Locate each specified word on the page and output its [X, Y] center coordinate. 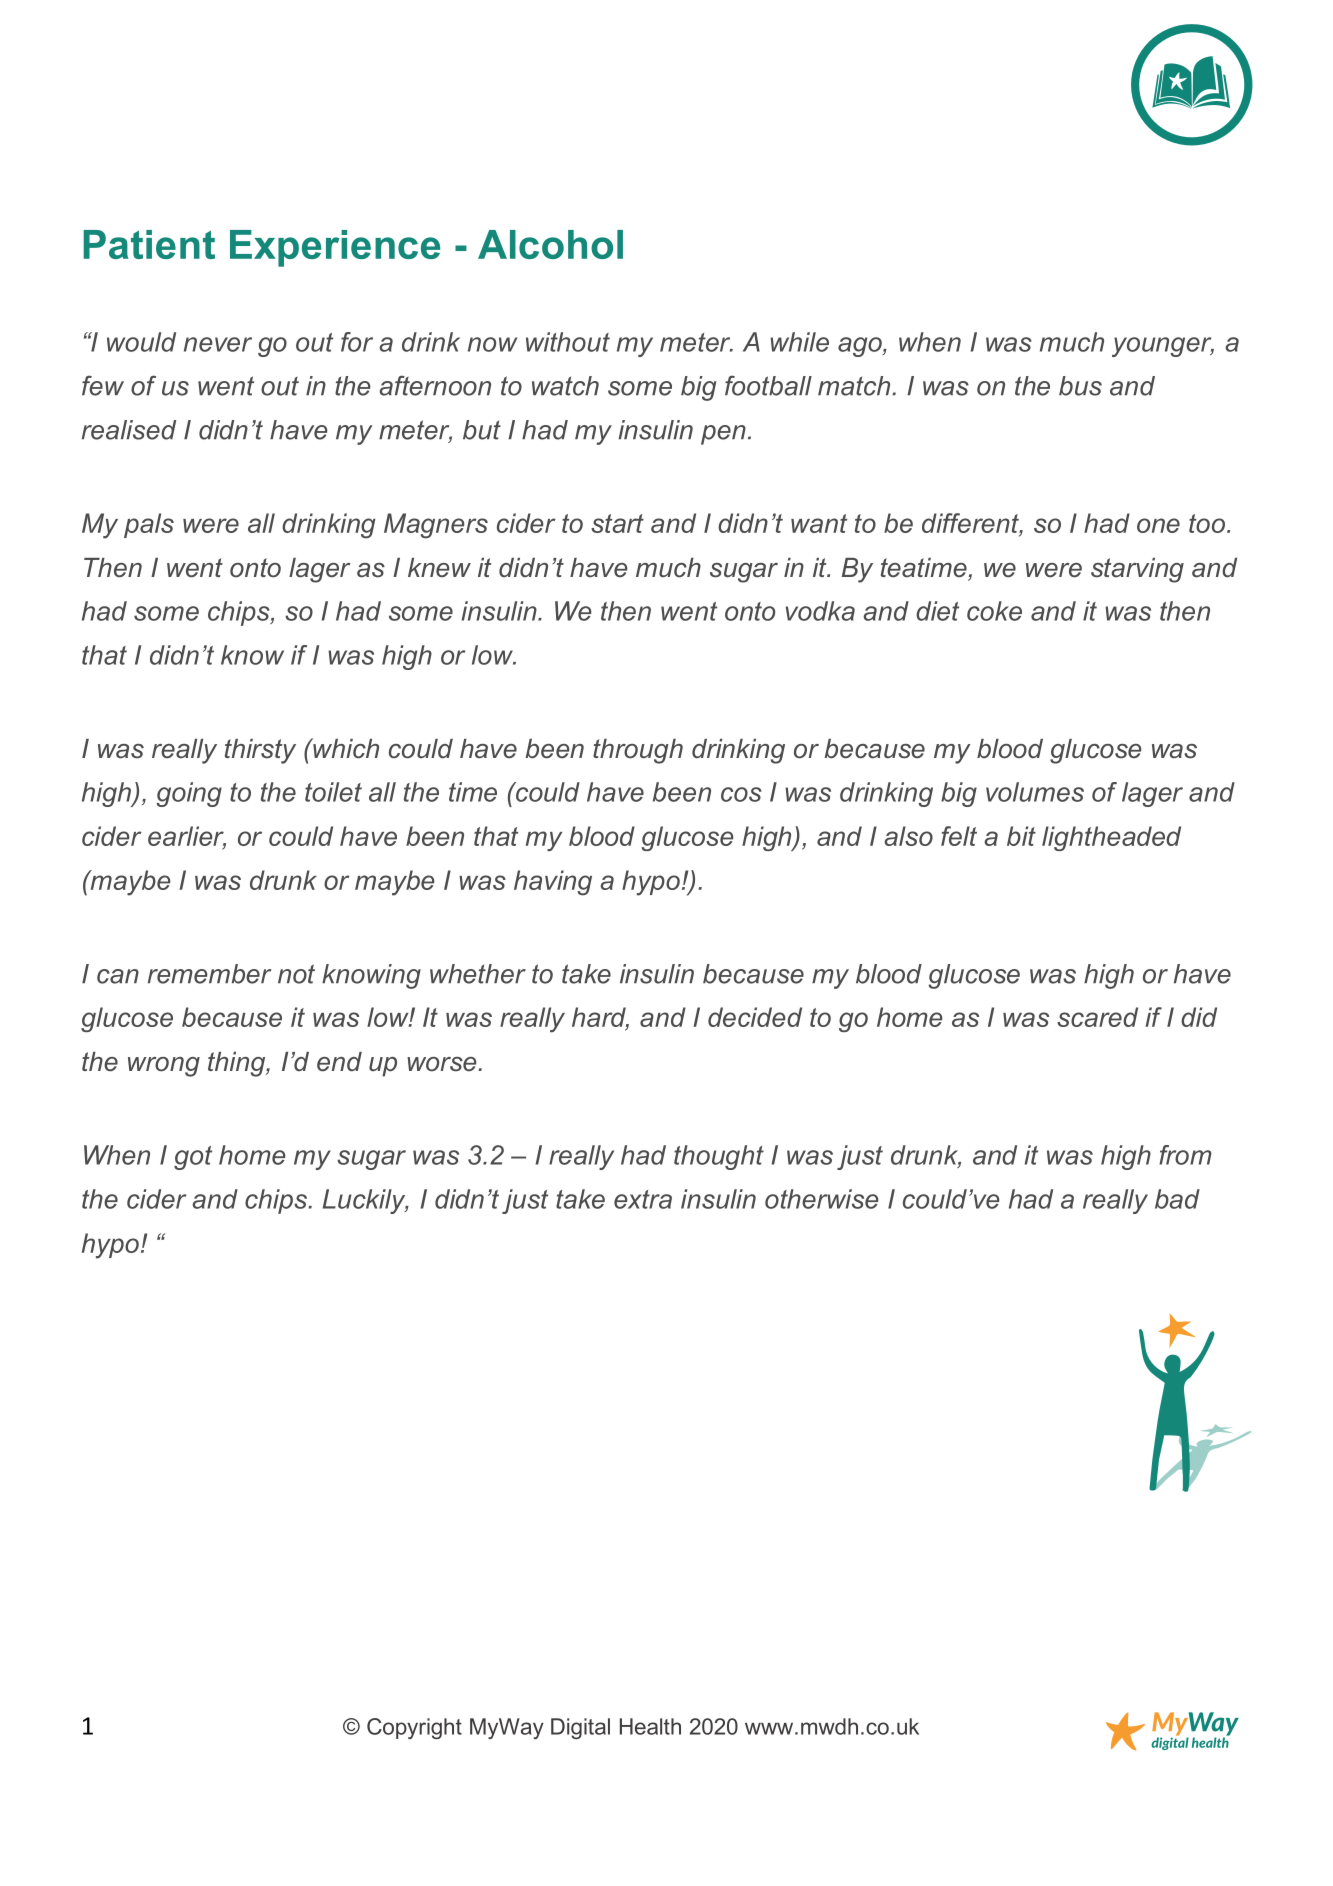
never [218, 344]
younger [1163, 347]
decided [755, 1017]
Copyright [414, 1728]
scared [1097, 1017]
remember [209, 974]
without [568, 342]
